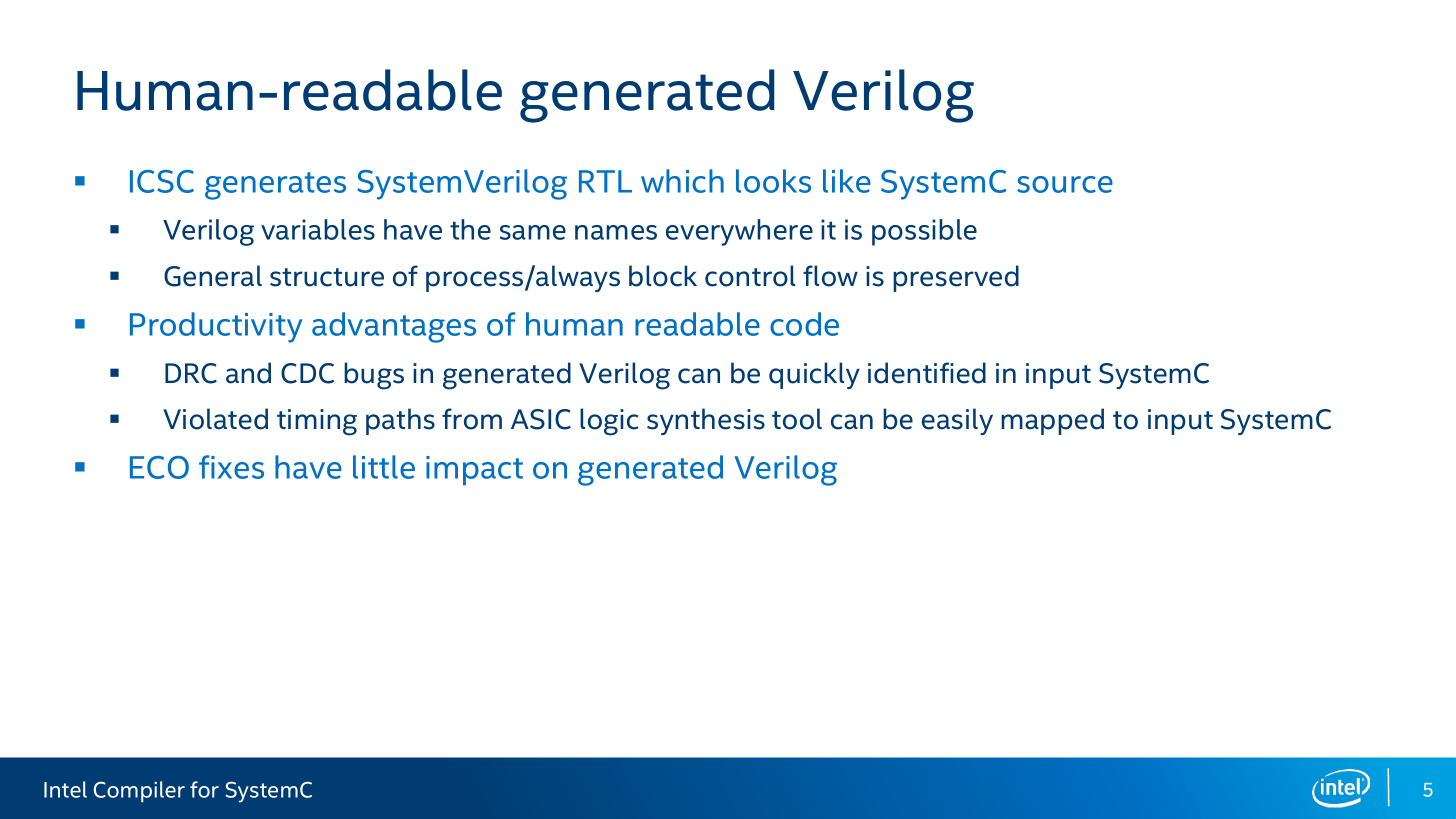 The height and width of the page is (819, 1456). Describe the element at coordinates (275, 186) in the page. I see `generates` at that location.
